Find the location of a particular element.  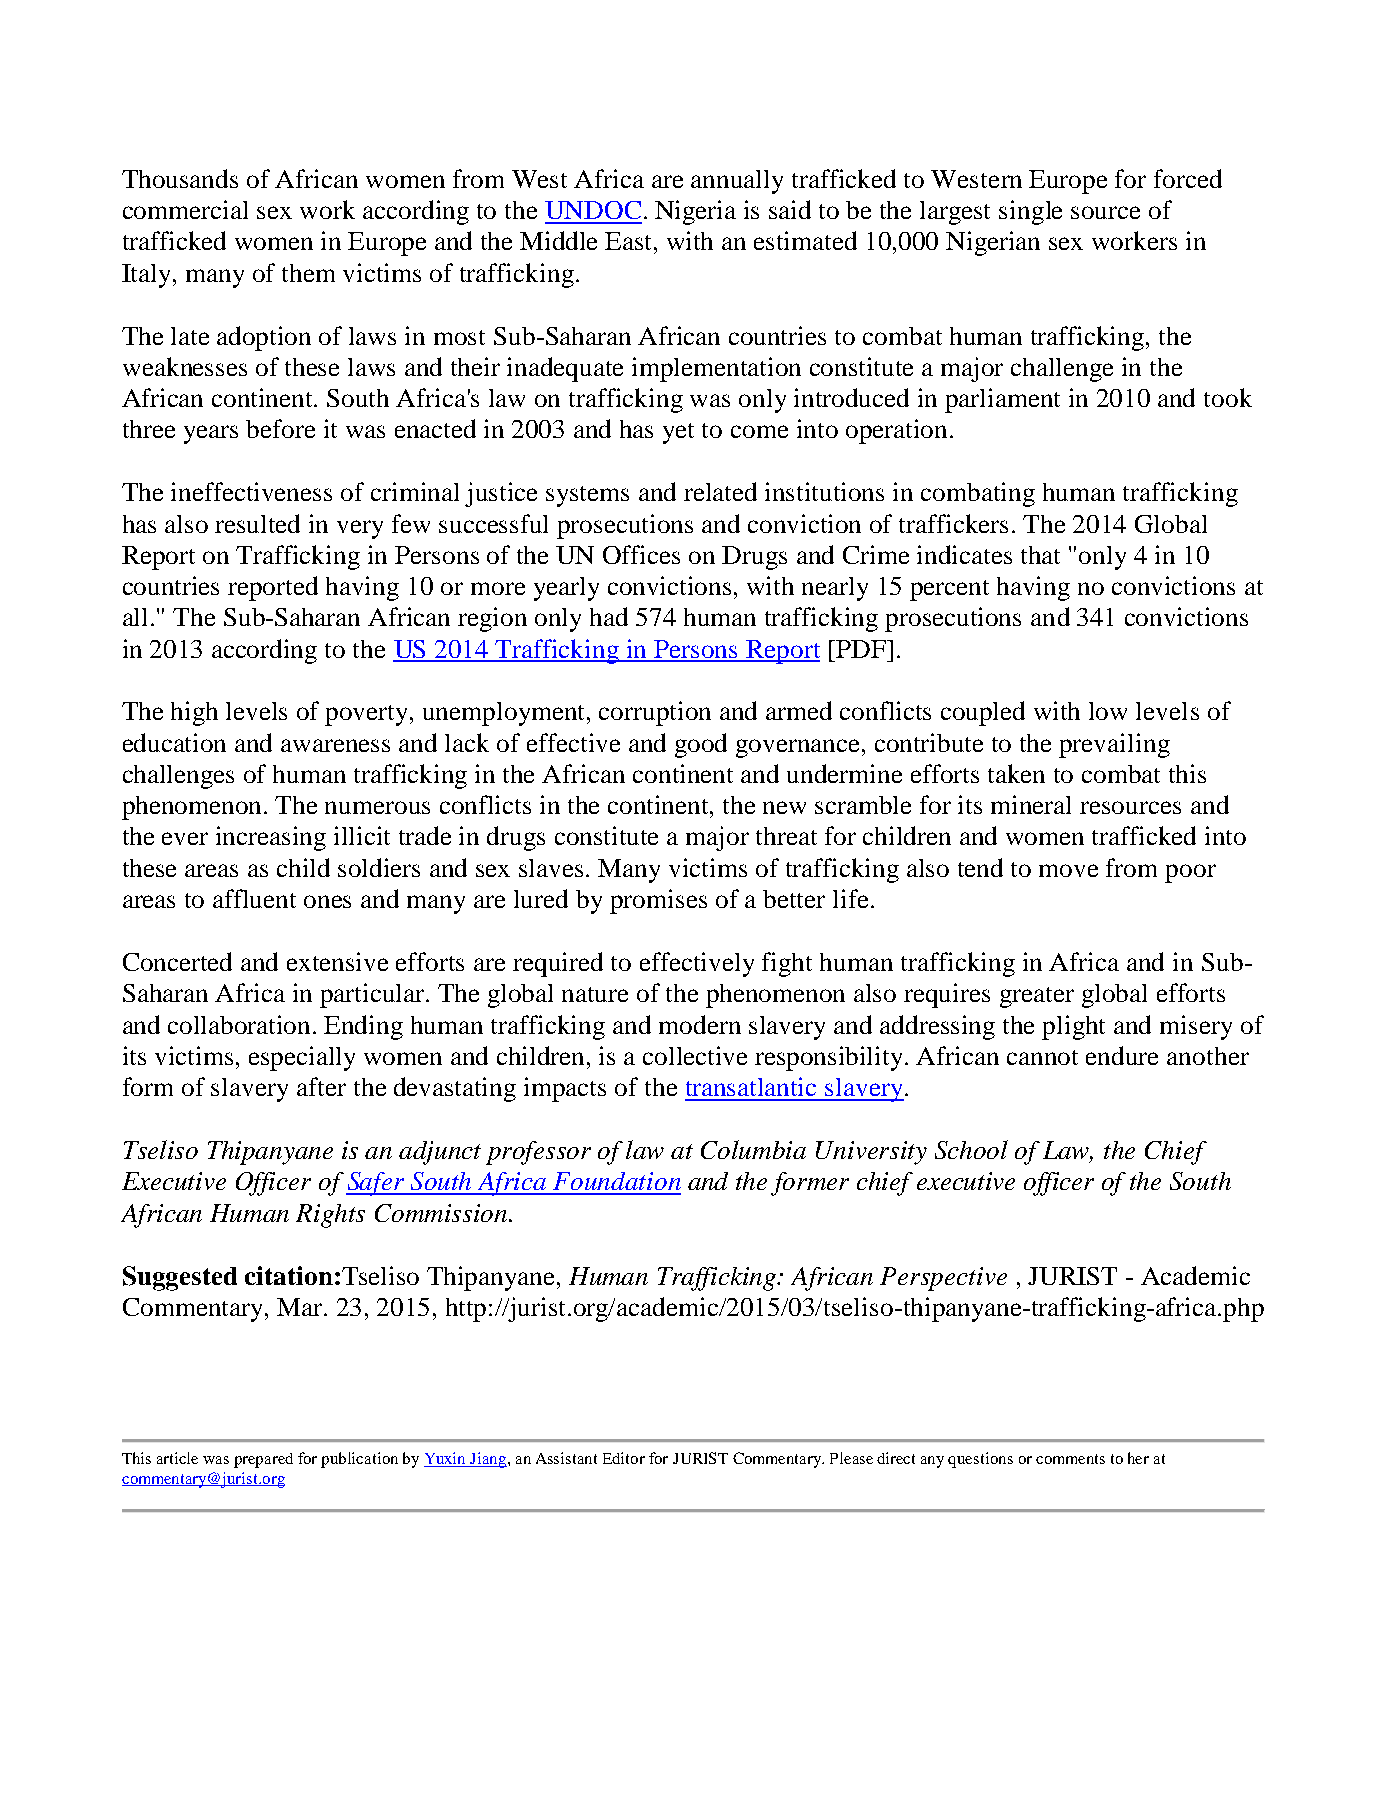

new is located at coordinates (784, 807).
